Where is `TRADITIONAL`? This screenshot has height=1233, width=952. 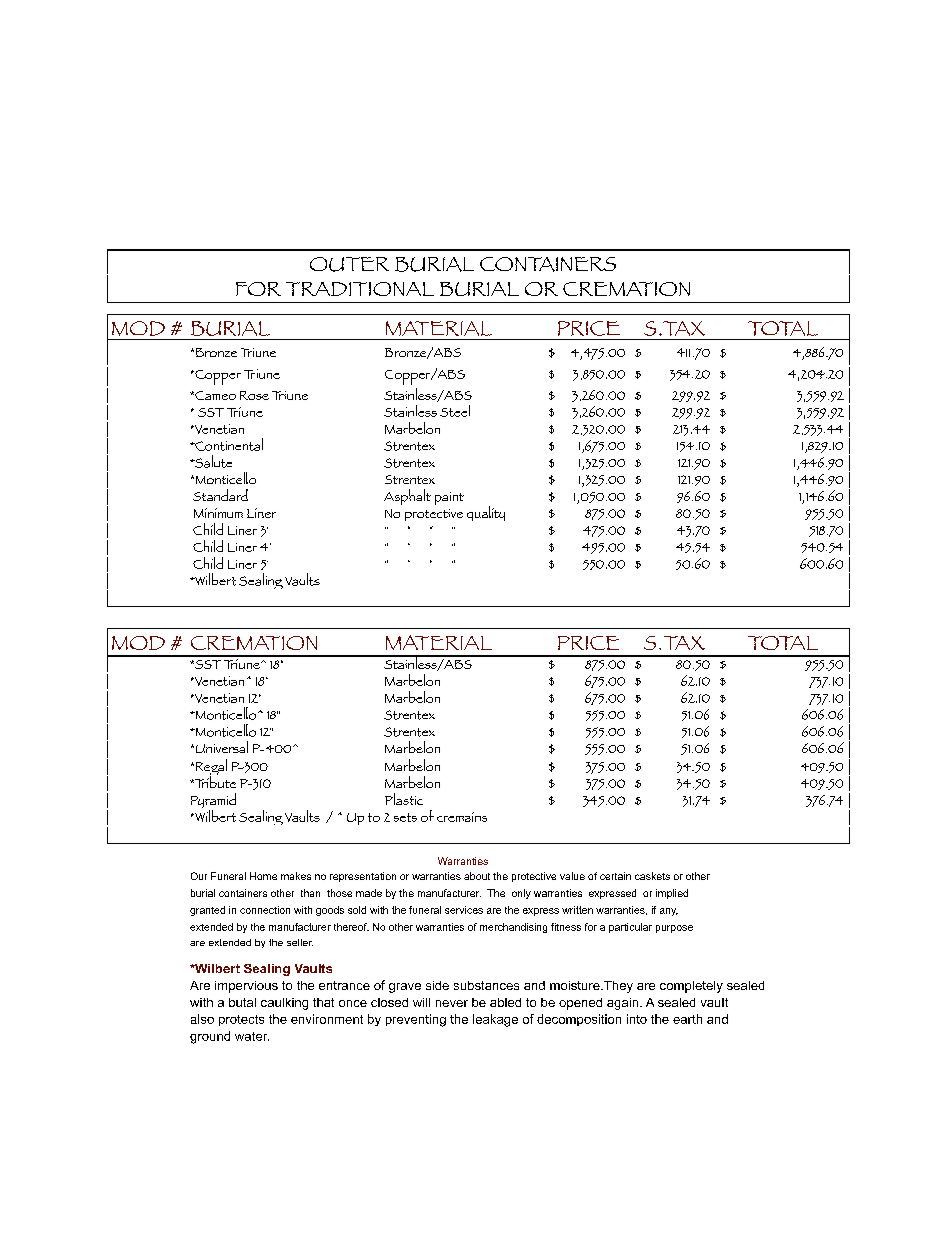
TRADITIONAL is located at coordinates (360, 289).
